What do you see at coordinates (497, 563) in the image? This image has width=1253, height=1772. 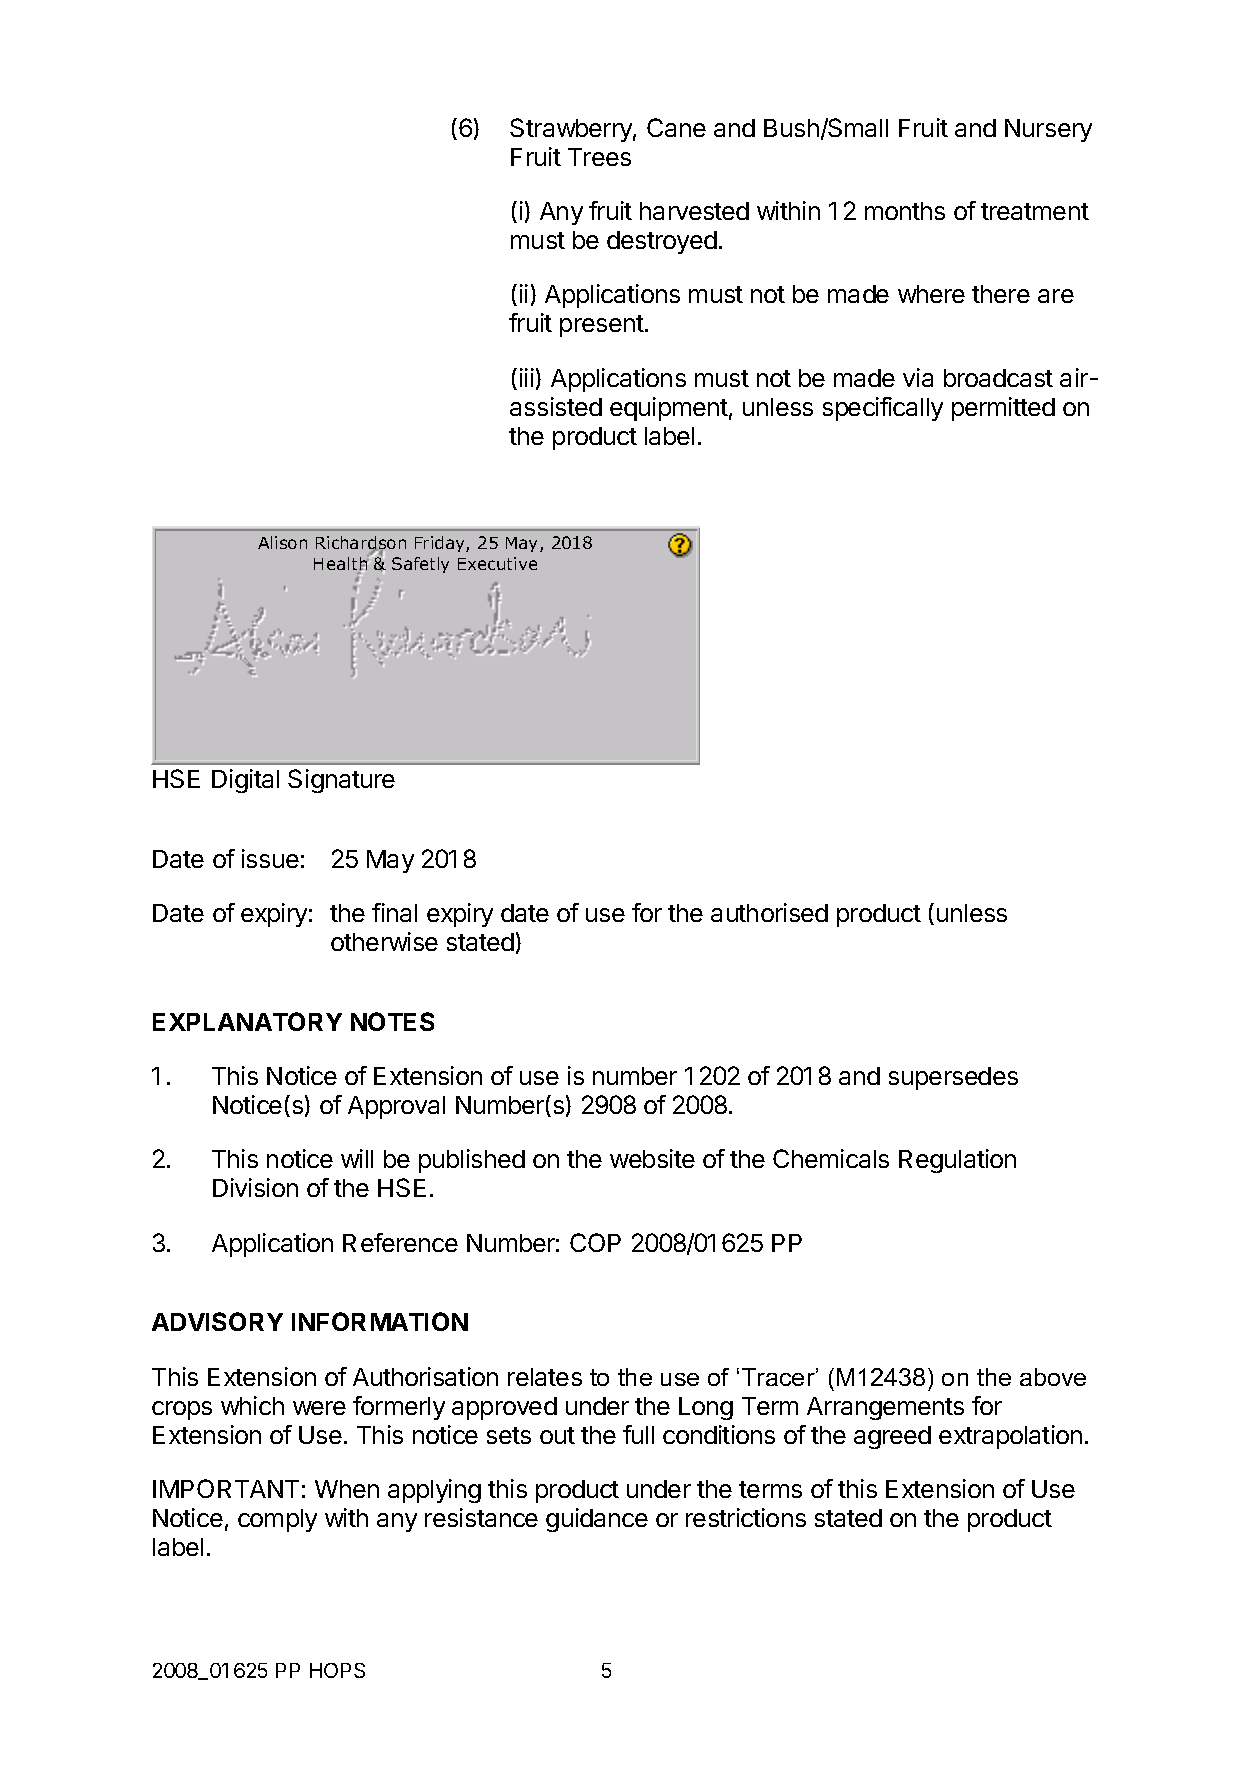 I see `Executive` at bounding box center [497, 563].
